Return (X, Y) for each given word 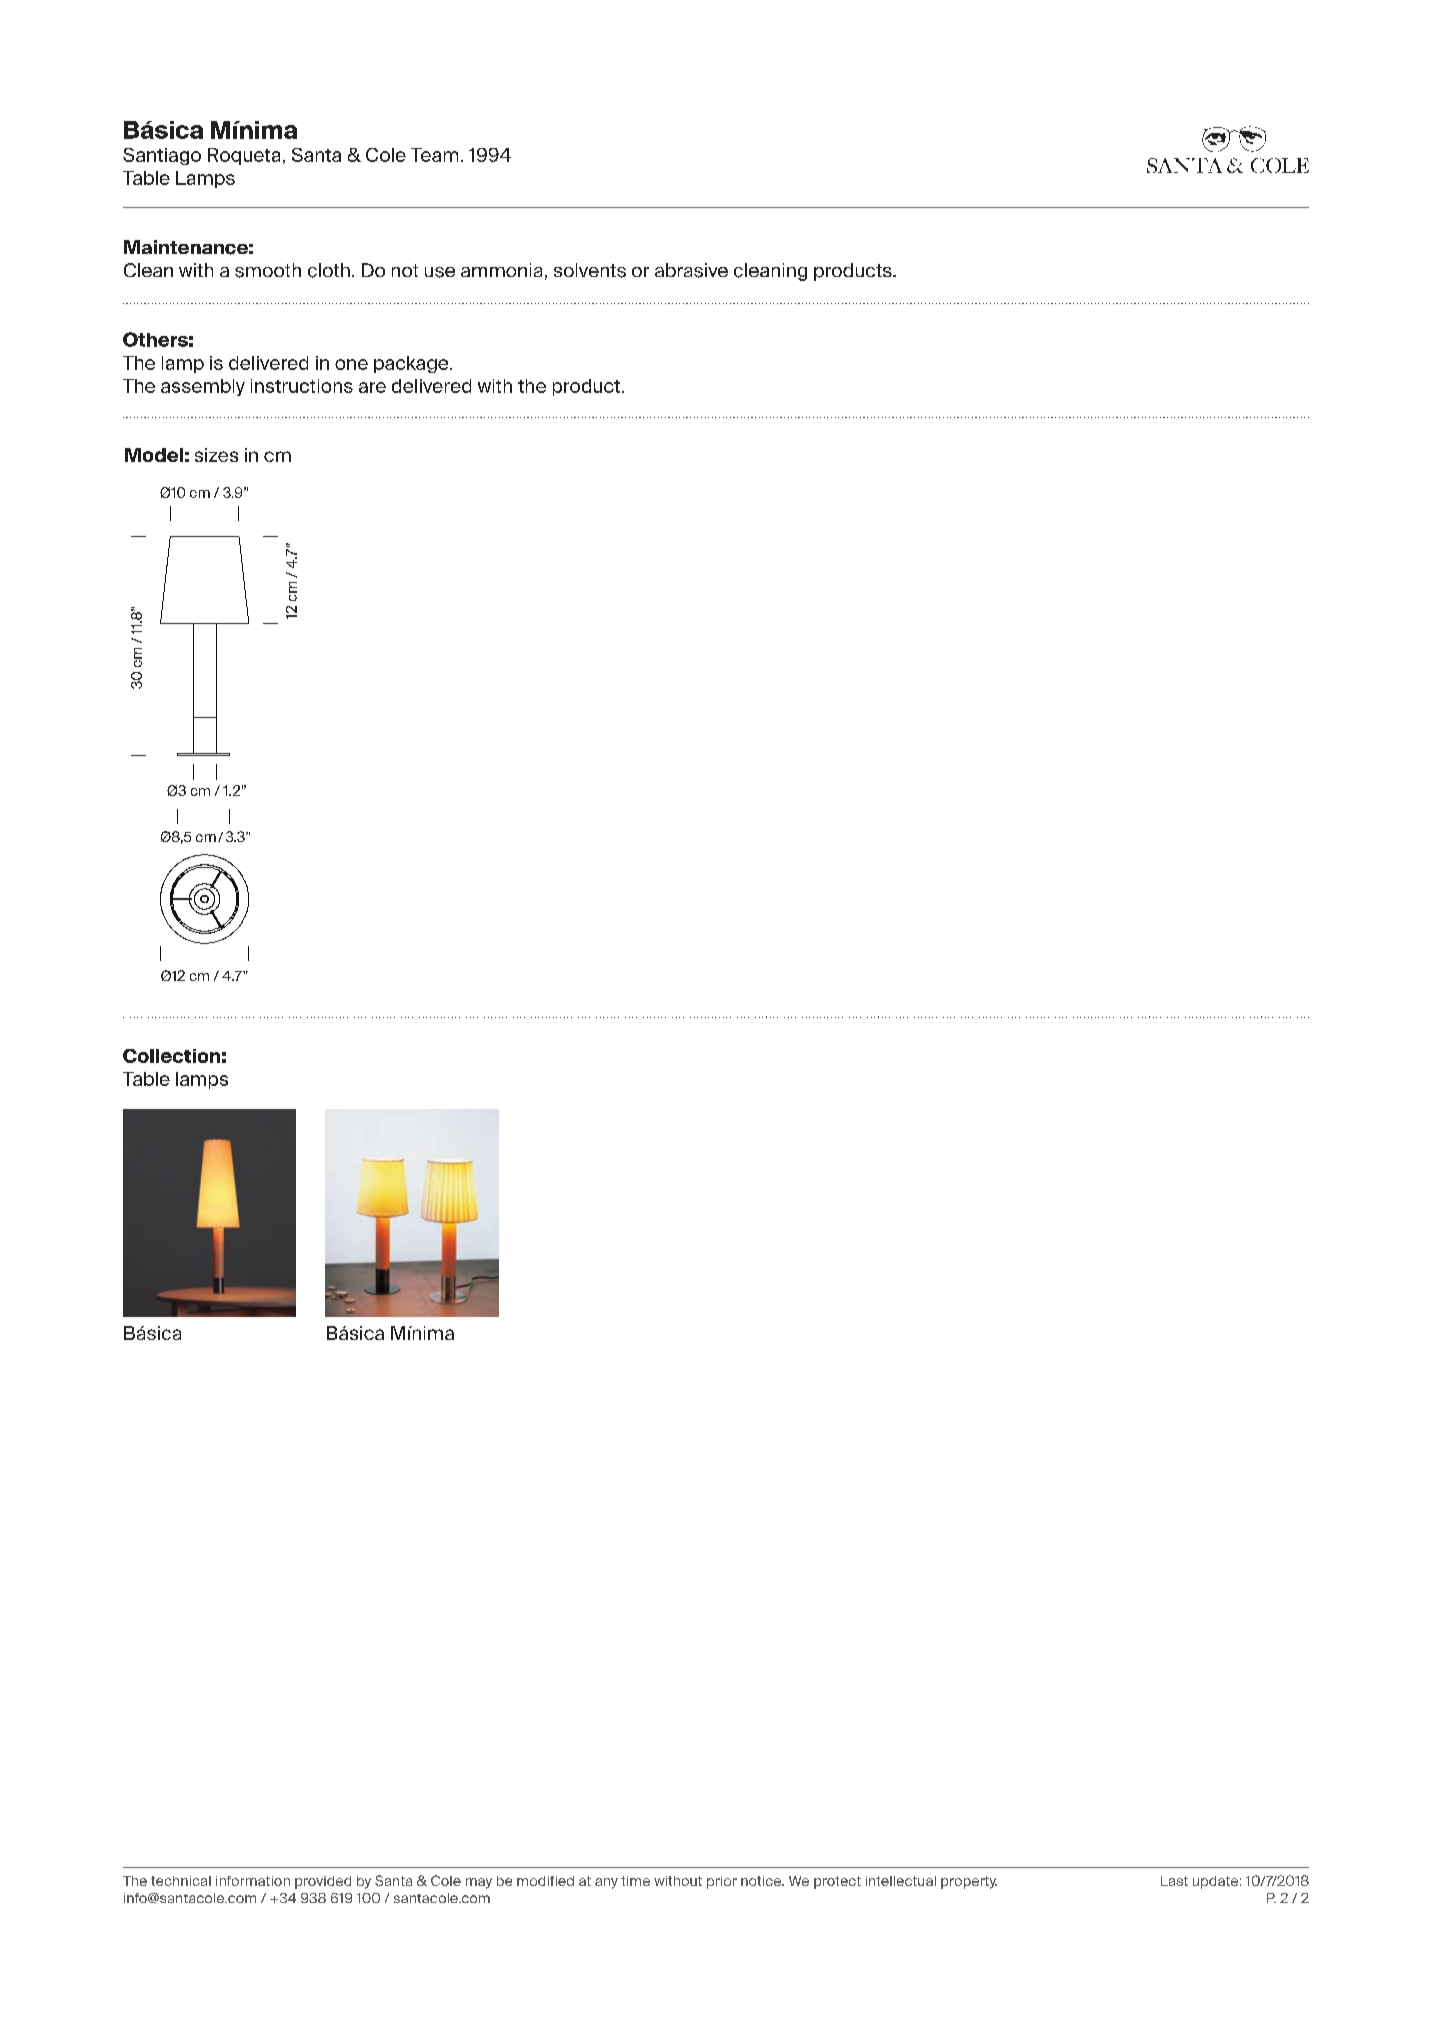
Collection (171, 1056)
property (969, 1882)
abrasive (691, 270)
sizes (216, 455)
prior (722, 1882)
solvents (590, 270)
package (412, 364)
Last (1174, 1881)
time (635, 1881)
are (372, 387)
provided (323, 1882)
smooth (268, 270)
